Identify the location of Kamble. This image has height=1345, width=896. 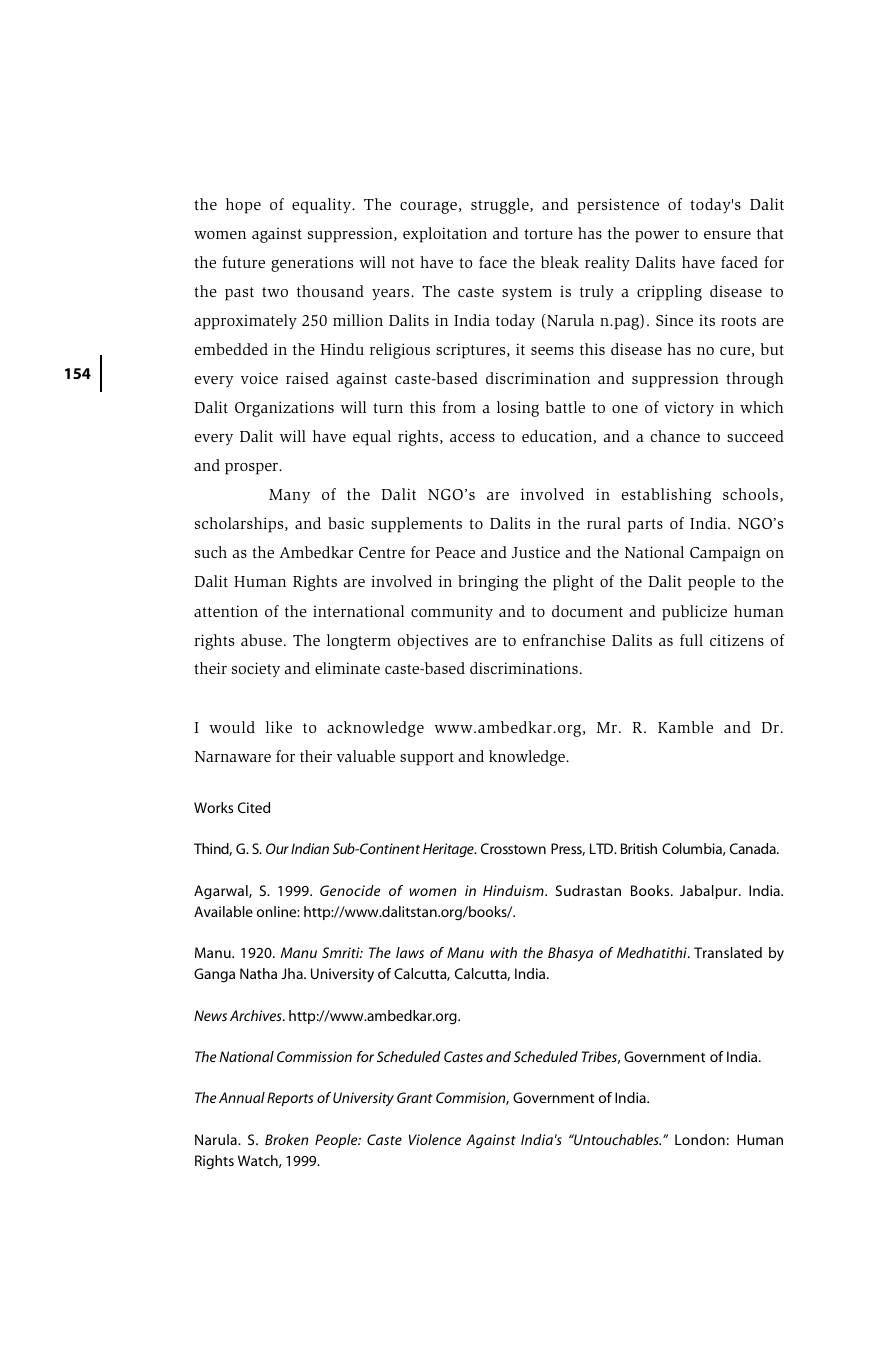
(685, 727).
